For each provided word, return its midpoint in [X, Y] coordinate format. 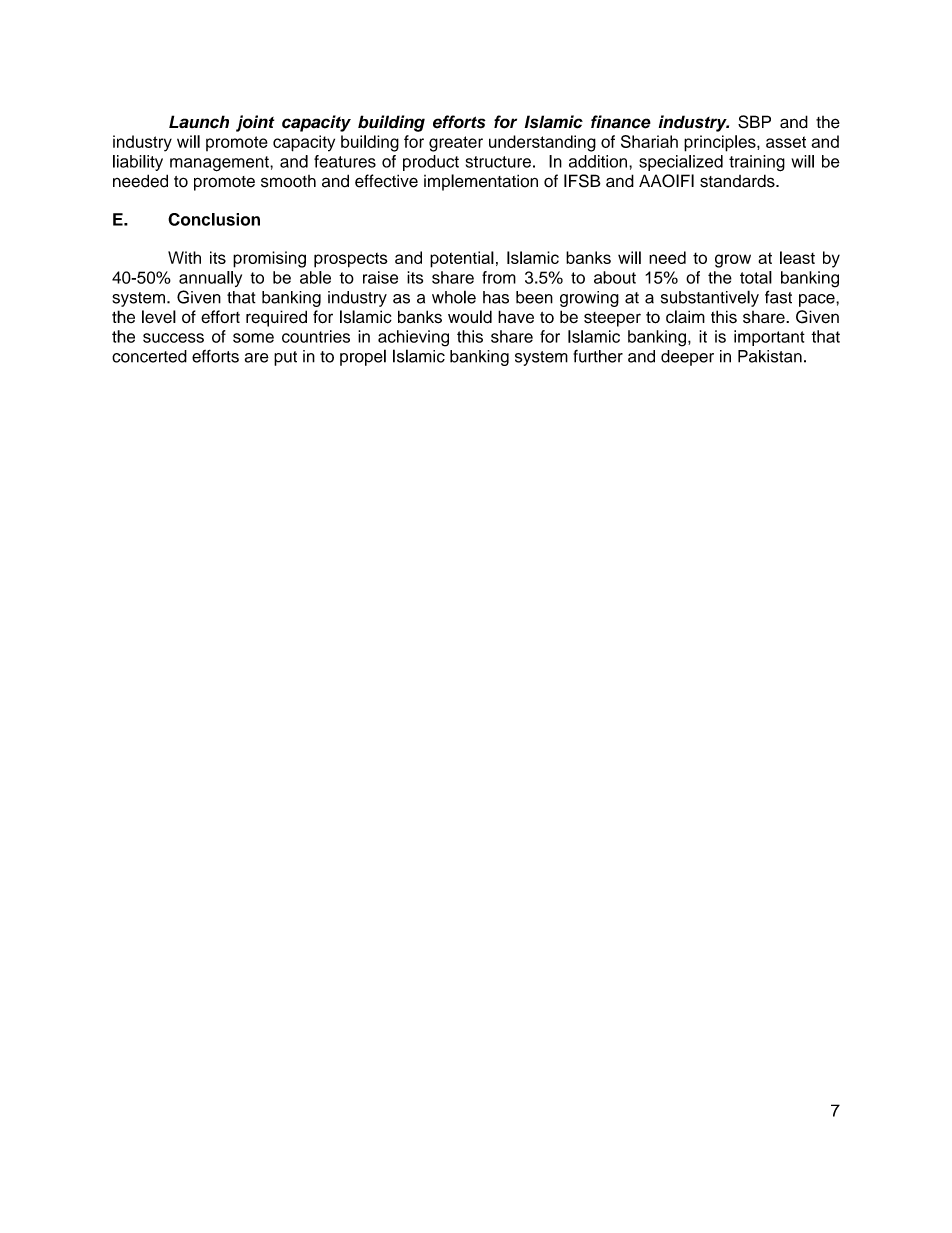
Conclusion [214, 219]
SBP [754, 122]
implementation [481, 182]
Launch [199, 122]
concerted [149, 356]
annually [210, 279]
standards [738, 181]
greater [456, 144]
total [756, 277]
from [499, 277]
